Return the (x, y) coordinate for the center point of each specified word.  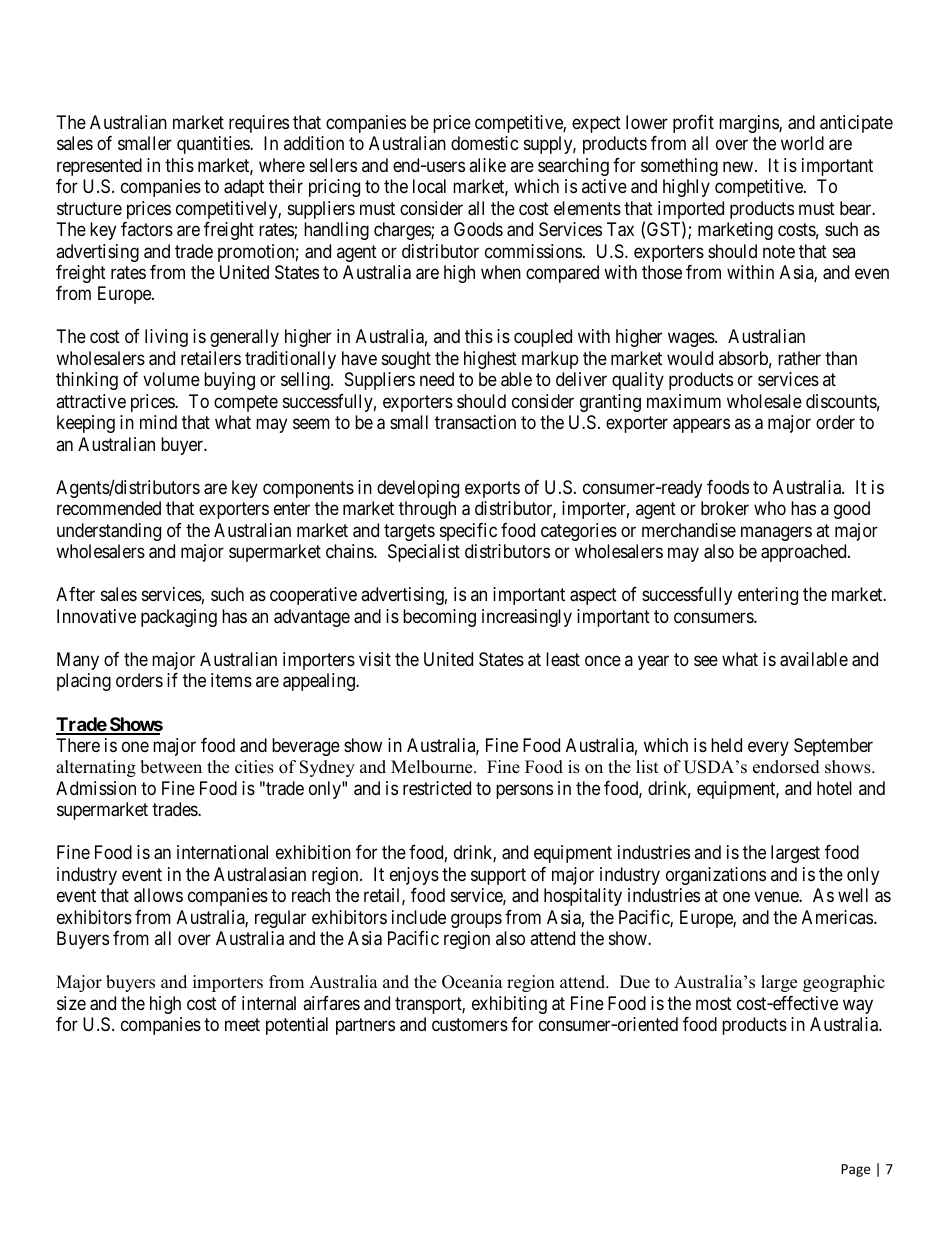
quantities (214, 145)
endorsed (786, 767)
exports (492, 489)
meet (242, 1024)
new (738, 166)
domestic (485, 143)
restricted (437, 788)
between (171, 767)
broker (725, 508)
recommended (109, 508)
